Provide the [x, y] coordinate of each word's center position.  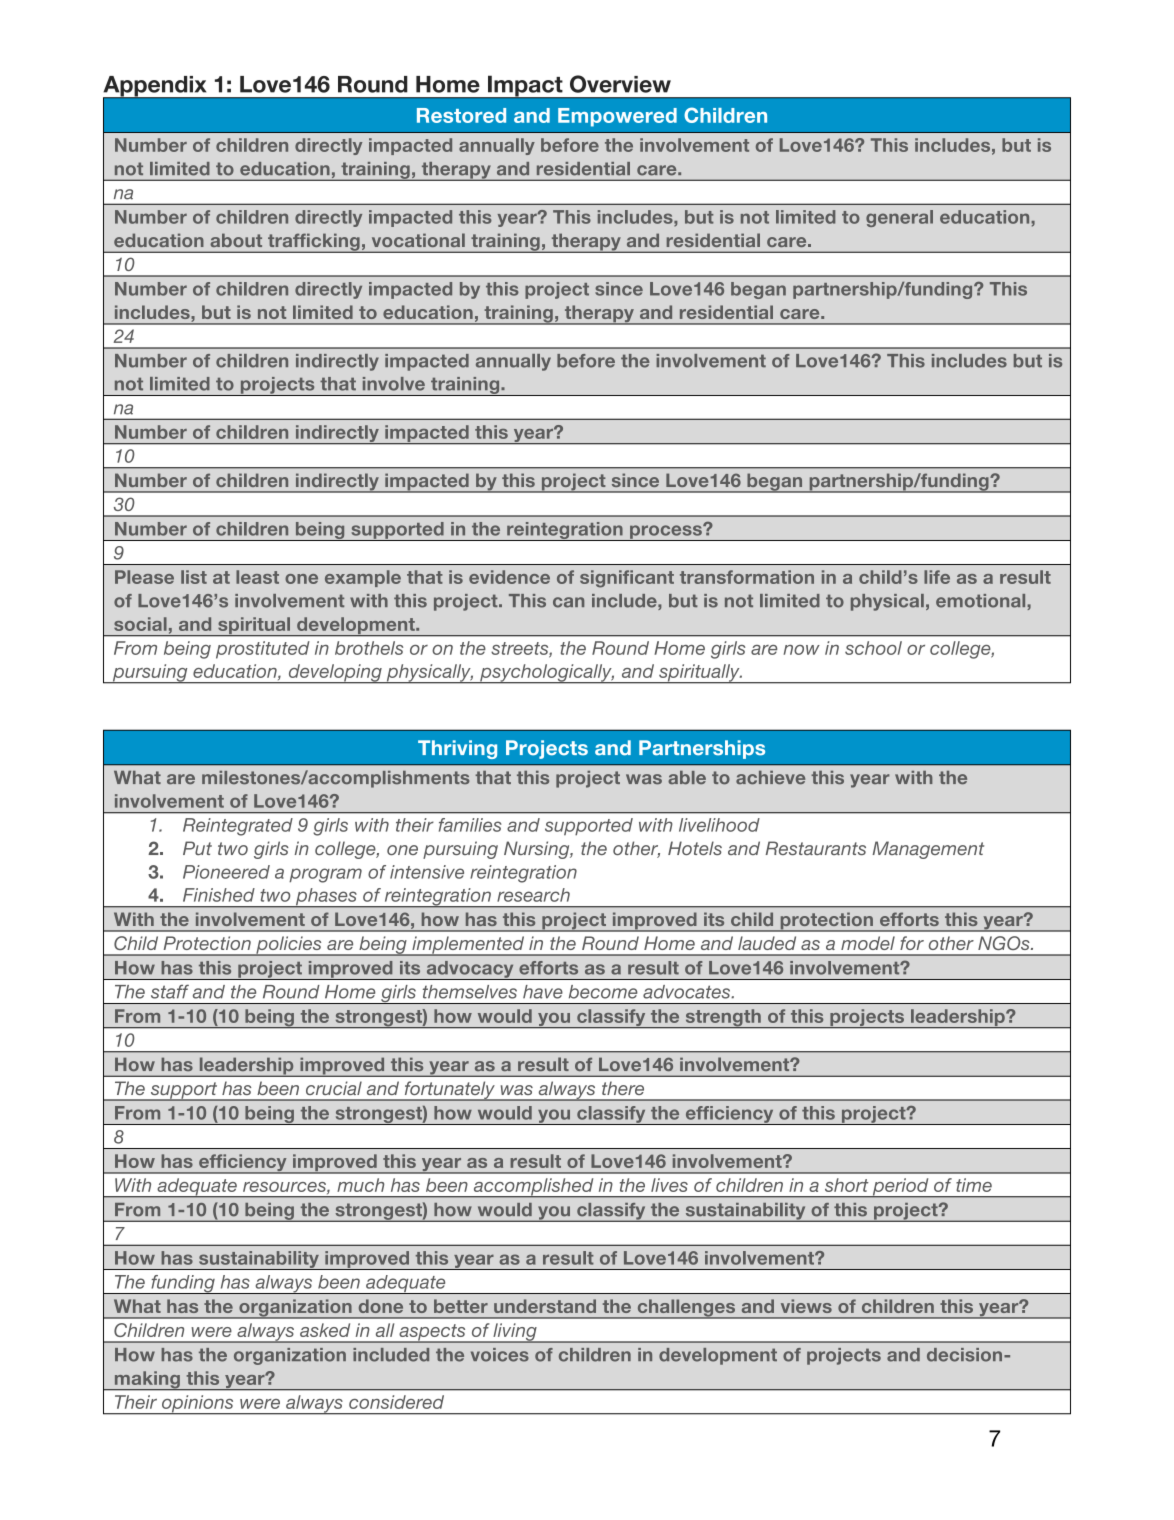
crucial [334, 1088]
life [937, 577]
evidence [509, 577]
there [623, 1088]
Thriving [457, 749]
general [899, 218]
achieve [770, 778]
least [257, 577]
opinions [198, 1405]
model [868, 943]
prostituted [263, 650]
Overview [620, 84]
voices [500, 1355]
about [236, 240]
